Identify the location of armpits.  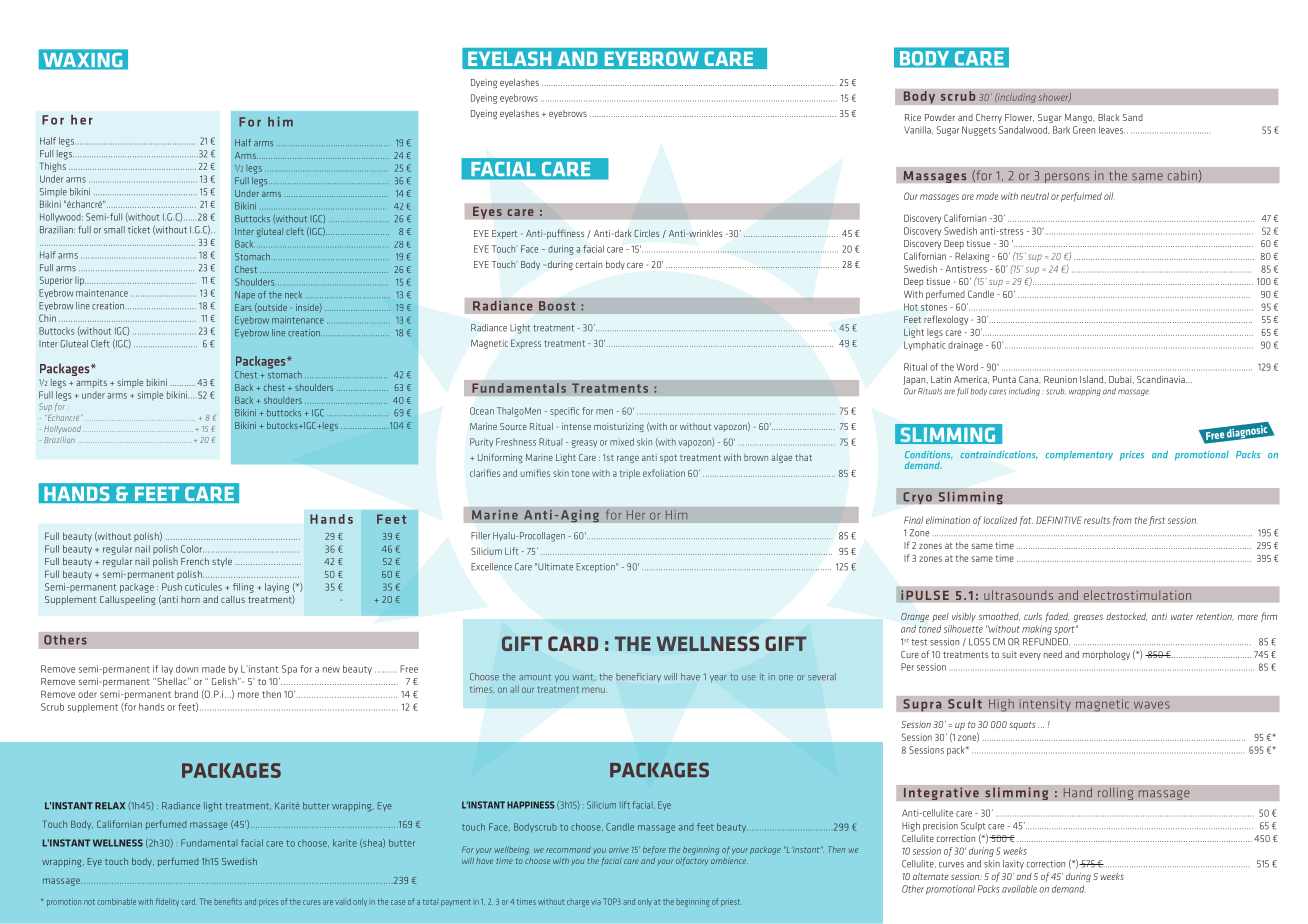
(91, 383).
